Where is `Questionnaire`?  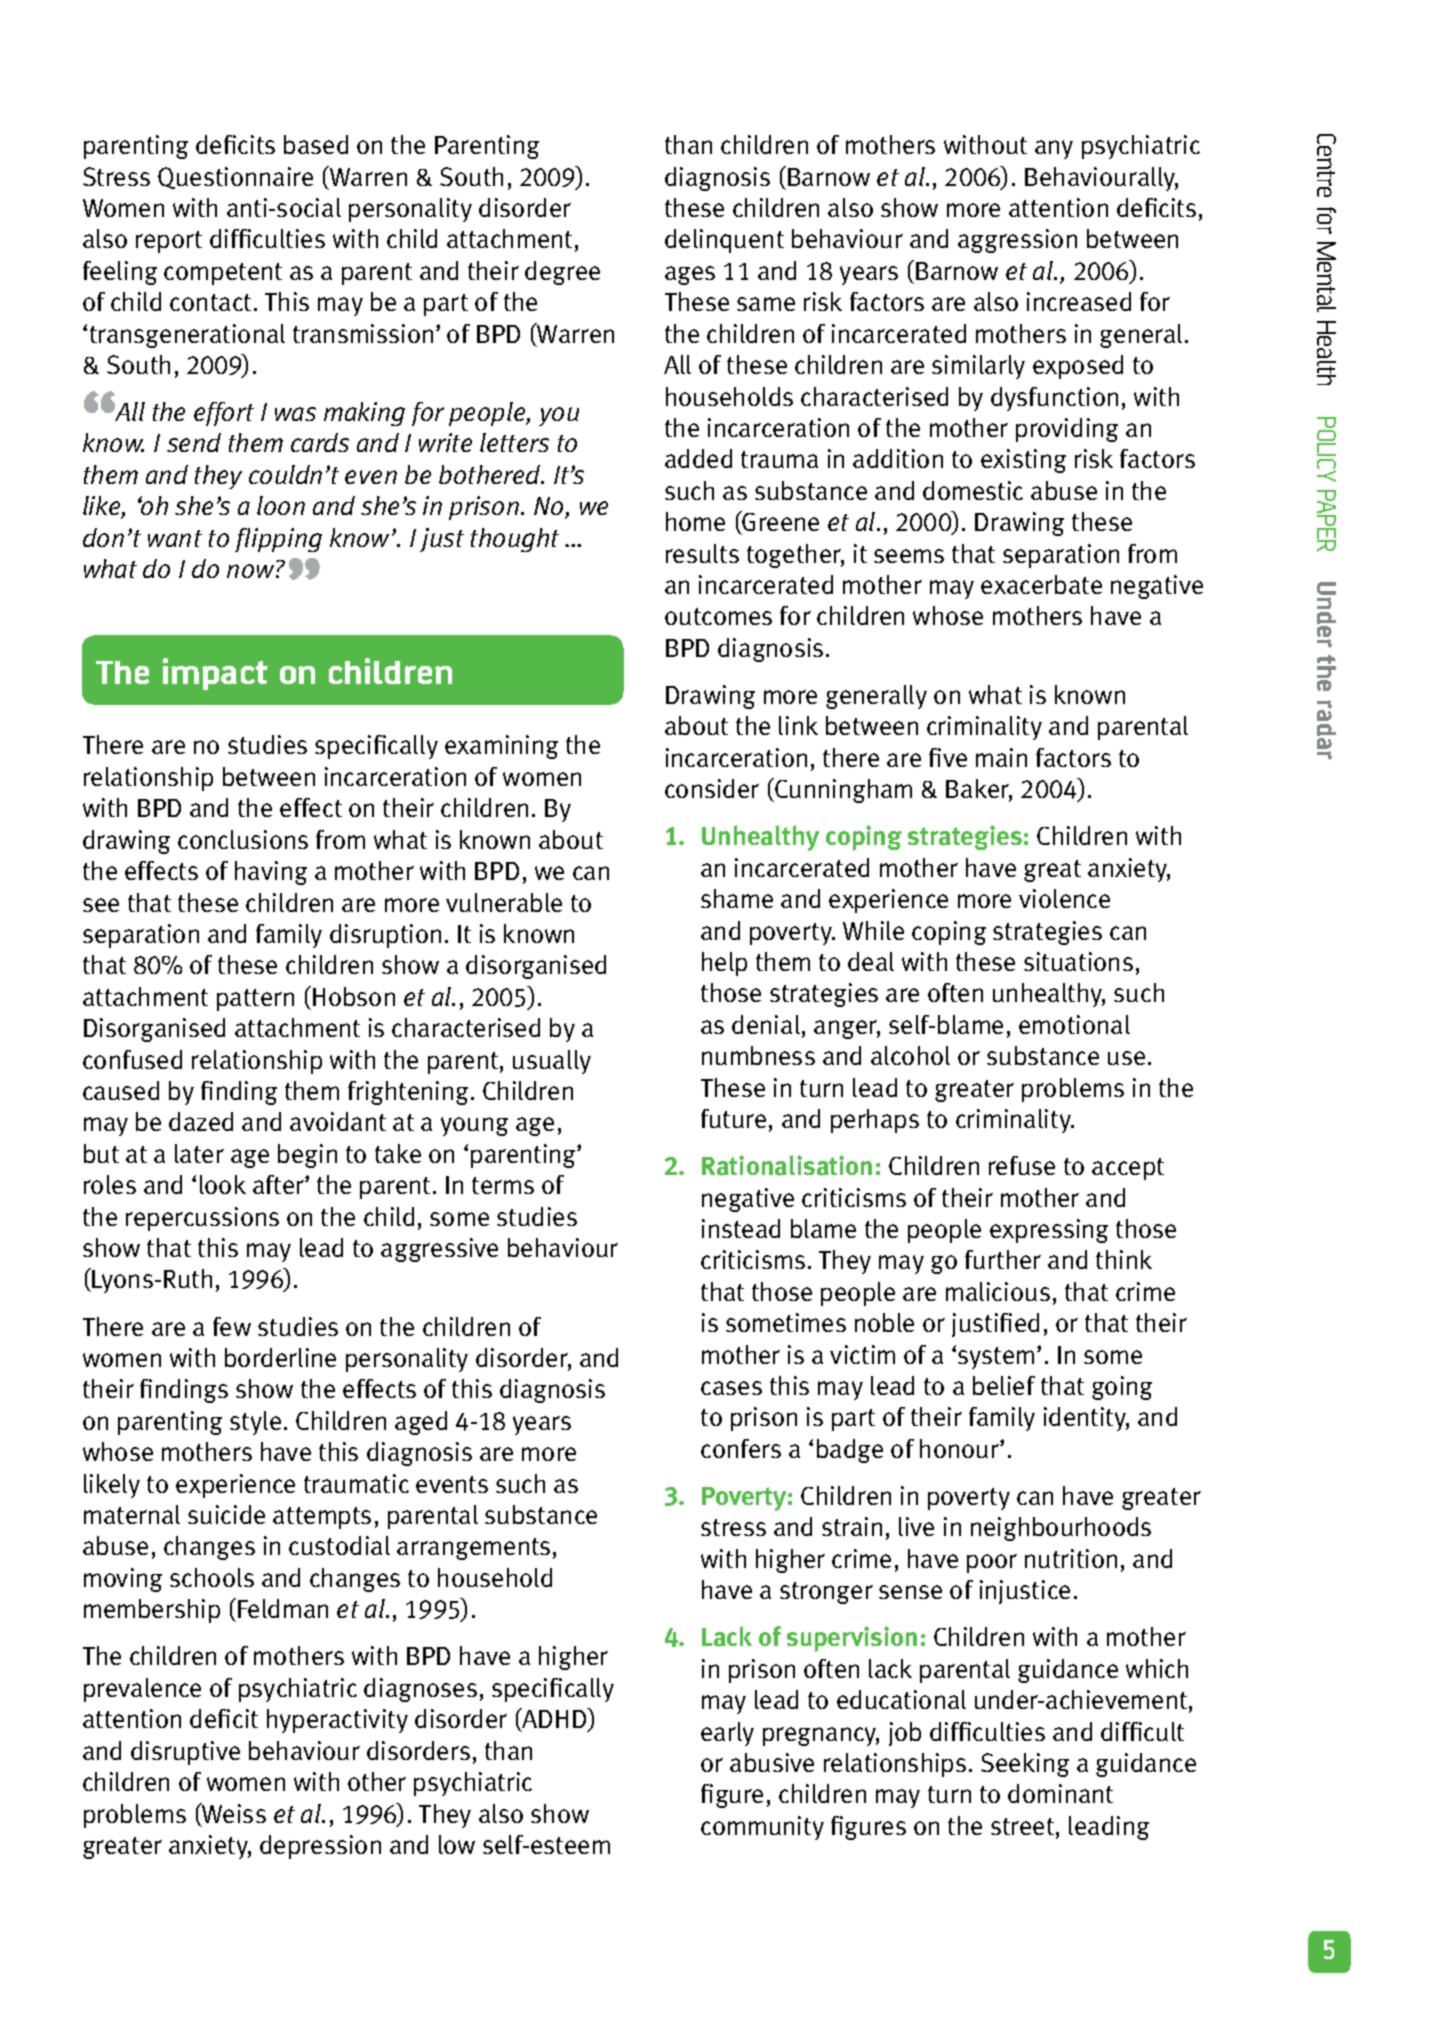
Questionnaire is located at coordinates (235, 178).
